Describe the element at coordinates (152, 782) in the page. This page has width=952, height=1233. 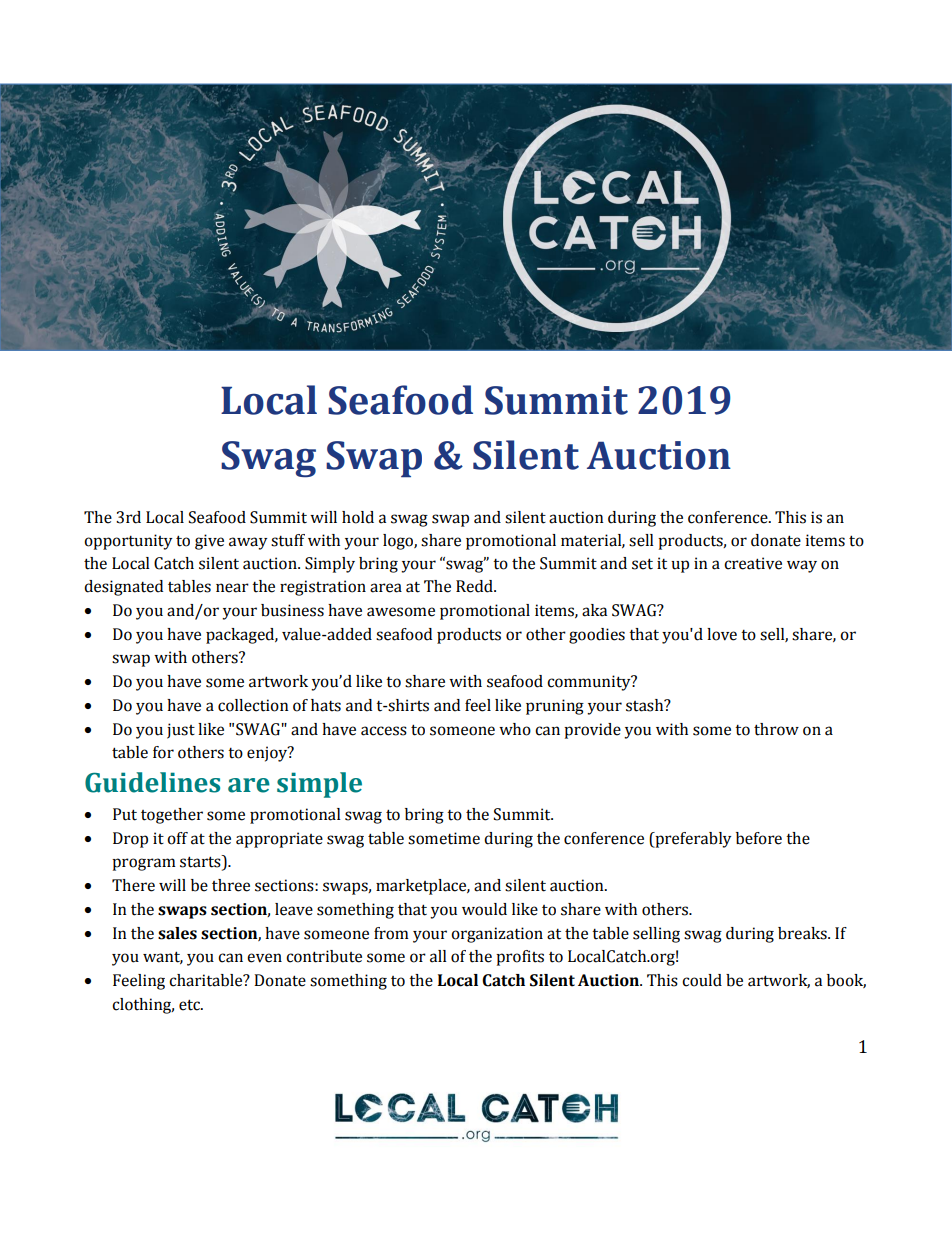
I see `Guidelines` at that location.
